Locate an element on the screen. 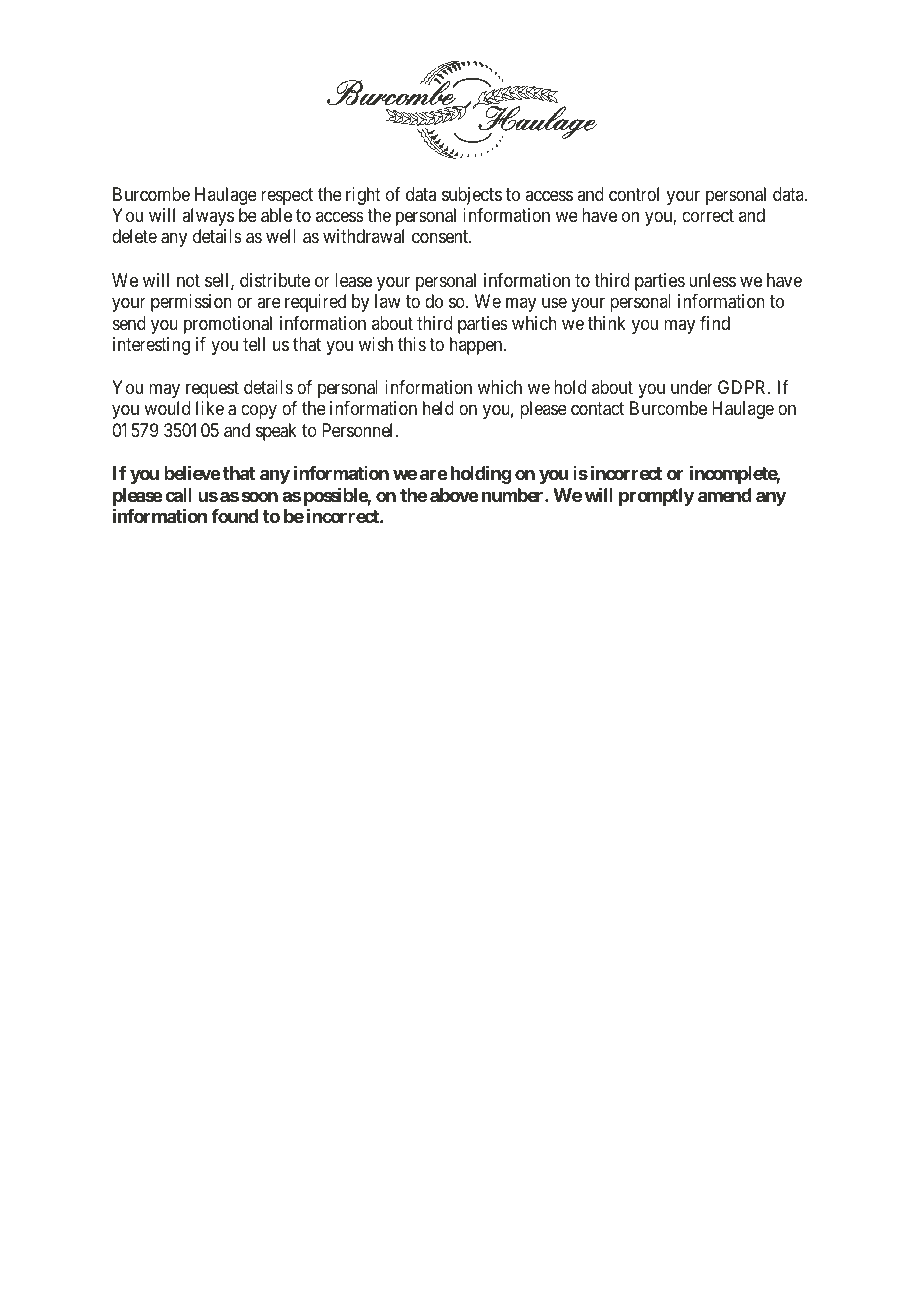  law is located at coordinates (388, 301).
